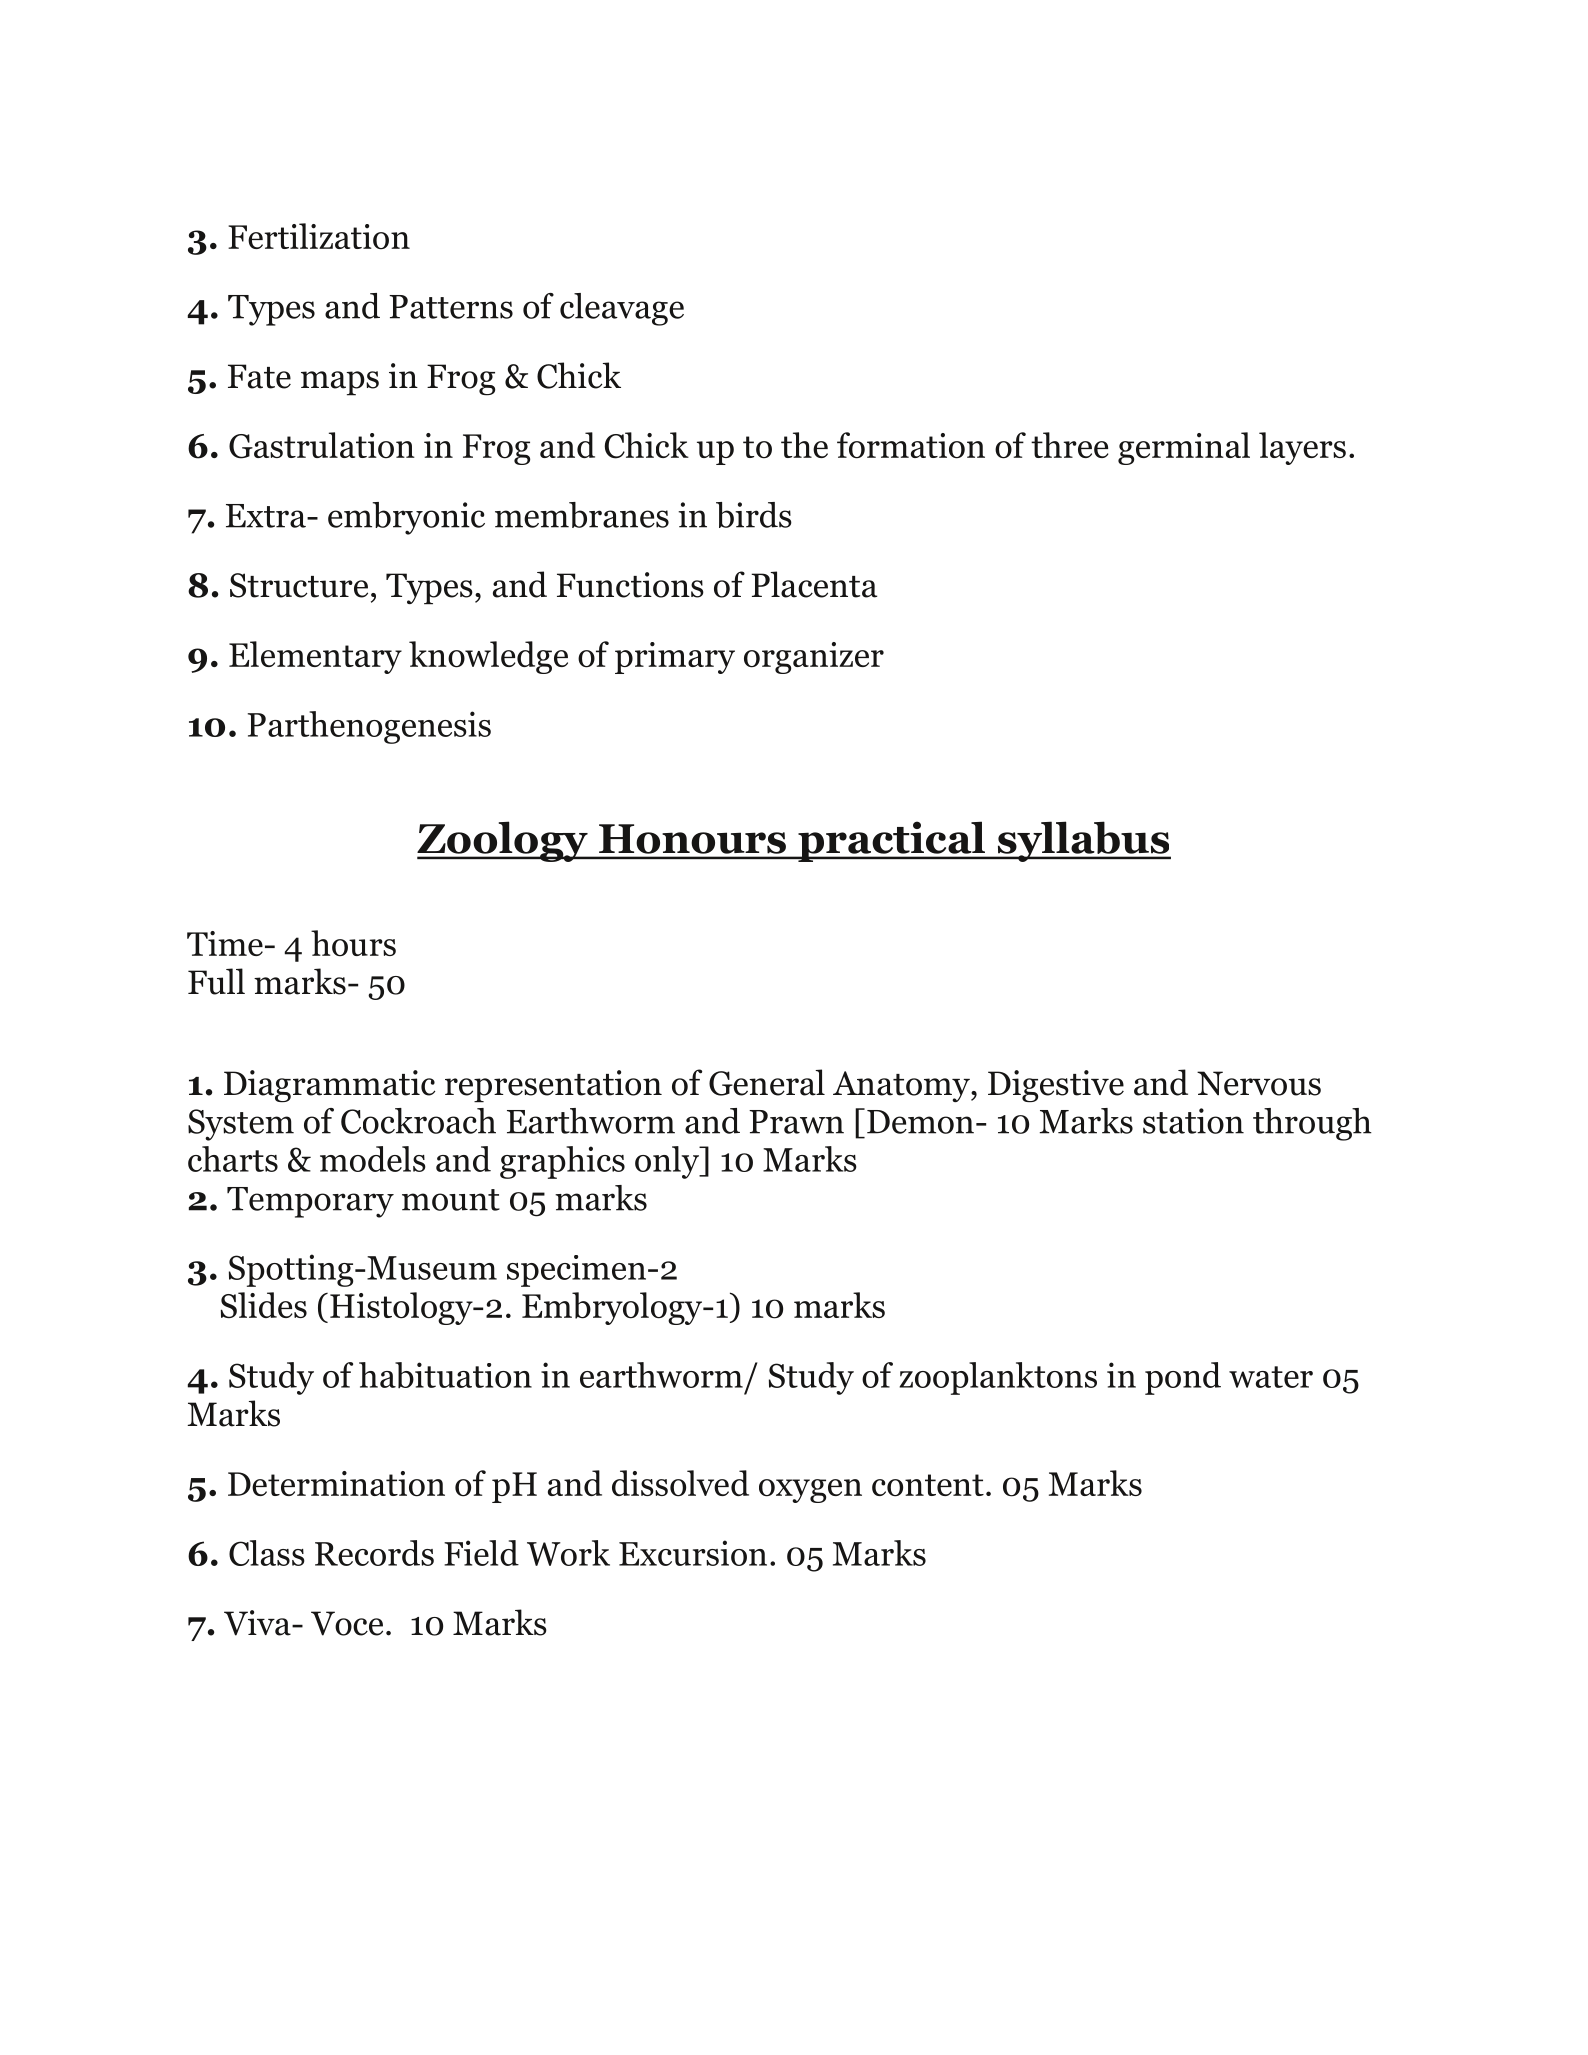 This screenshot has width=1588, height=2055. What do you see at coordinates (1083, 841) in the screenshot?
I see `syllabus` at bounding box center [1083, 841].
